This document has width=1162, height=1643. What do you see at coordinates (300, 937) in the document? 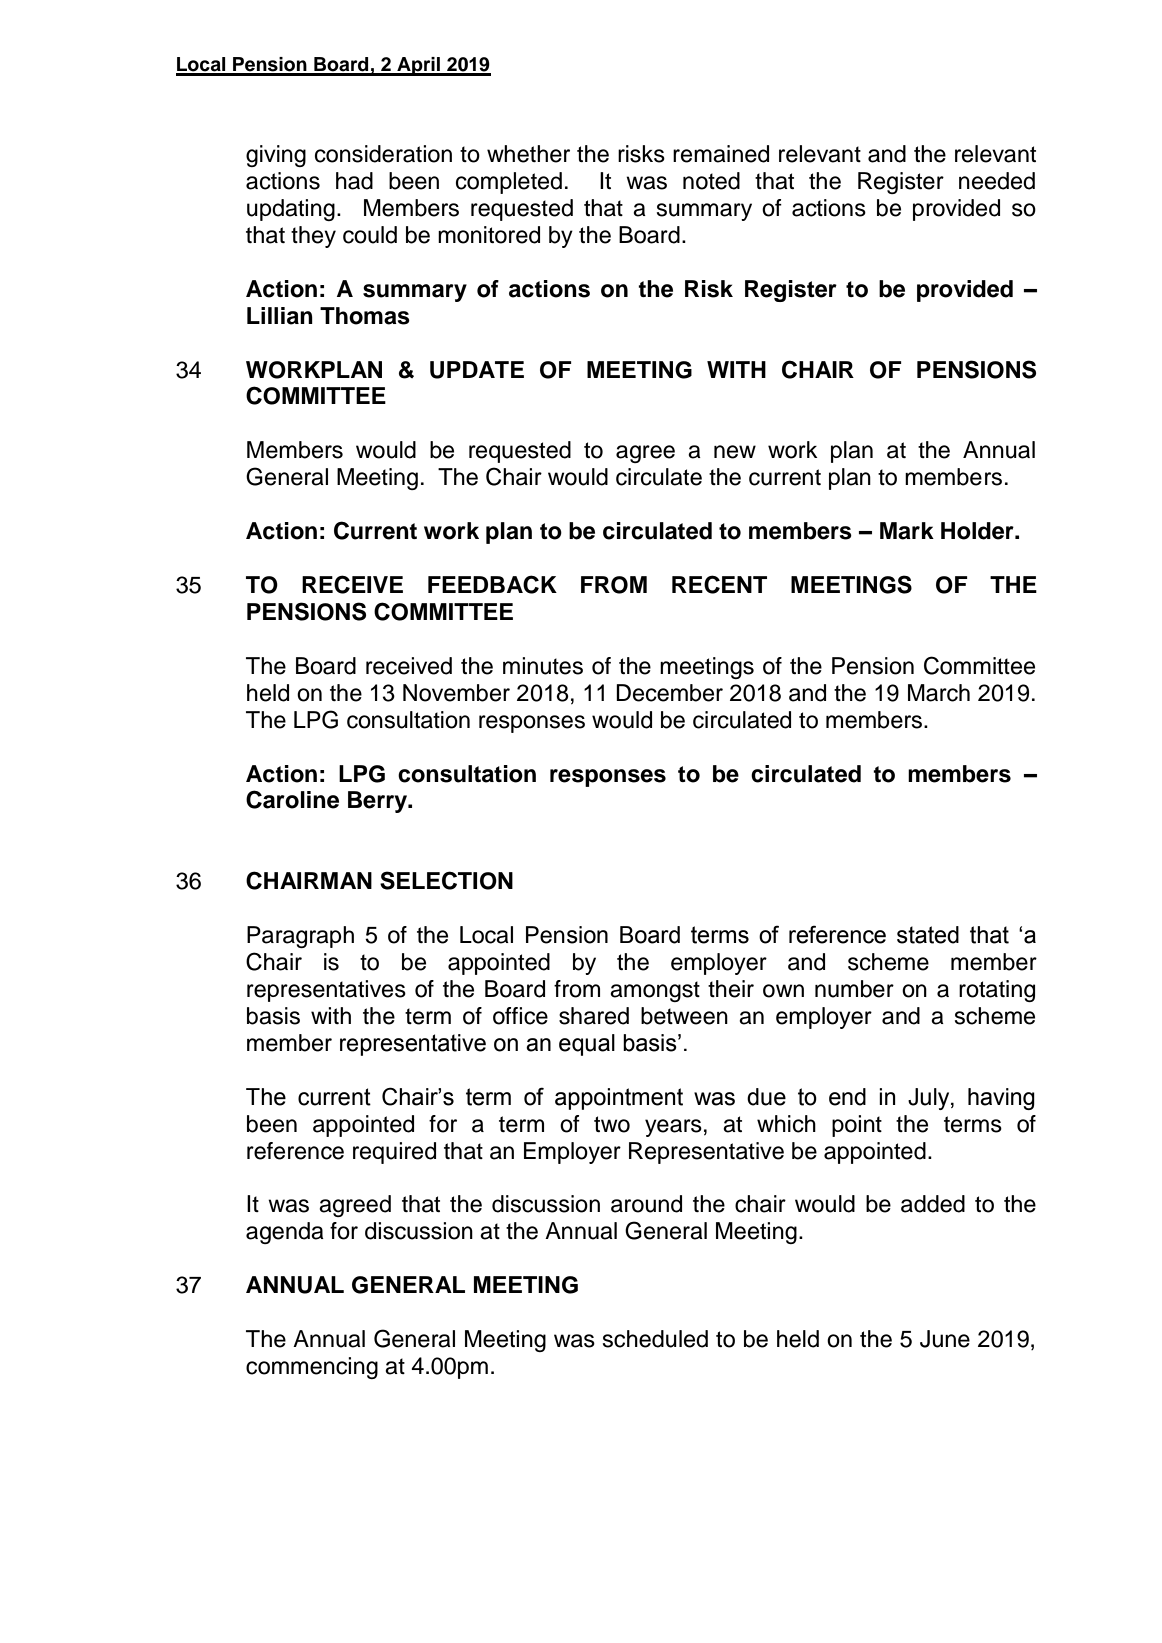
I see `Paragraph` at bounding box center [300, 937].
